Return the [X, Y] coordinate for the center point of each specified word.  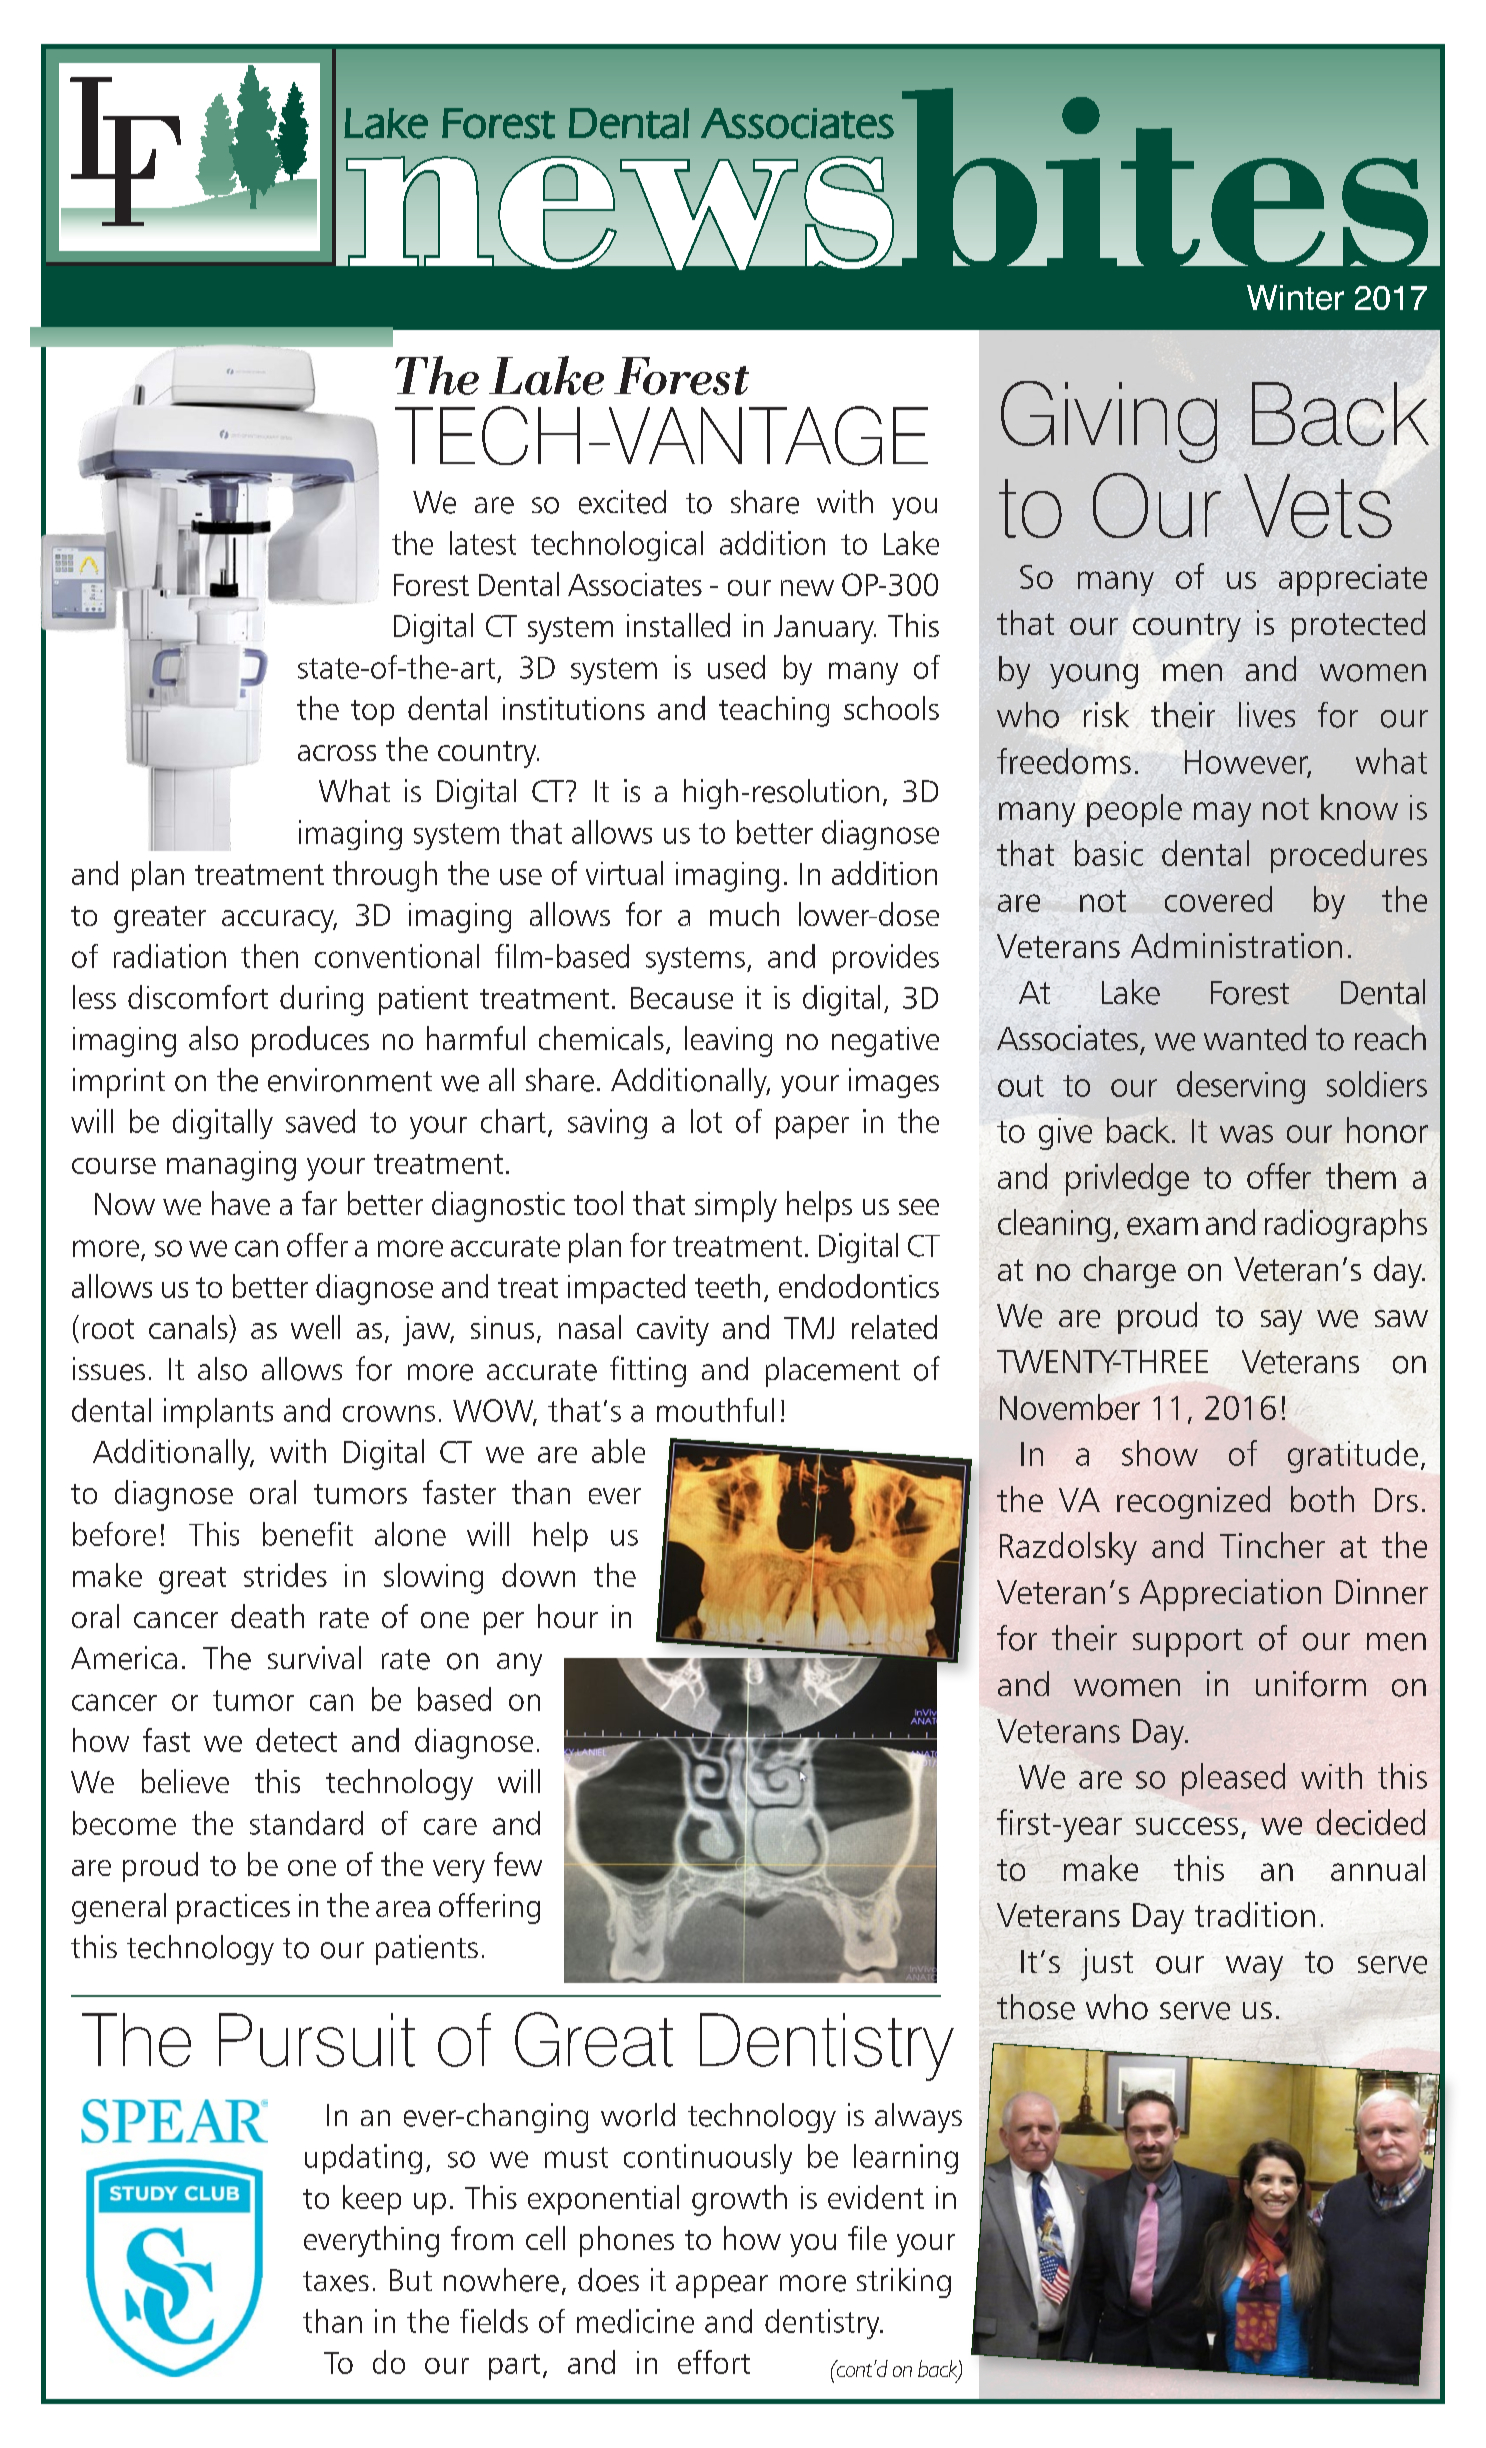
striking [904, 2283]
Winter [1295, 297]
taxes [336, 2281]
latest [483, 543]
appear [722, 2286]
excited [622, 502]
